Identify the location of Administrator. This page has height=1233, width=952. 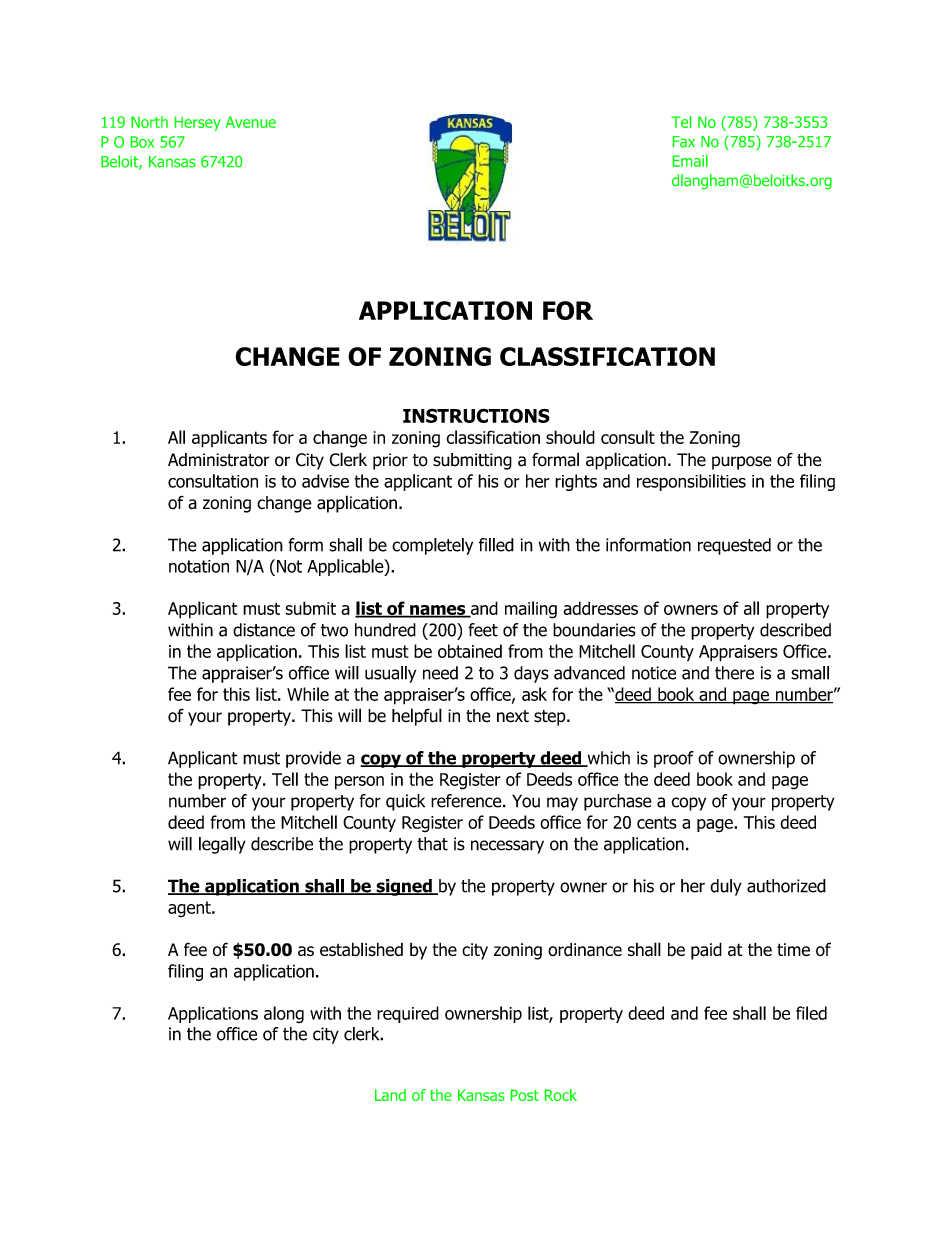
(219, 460).
